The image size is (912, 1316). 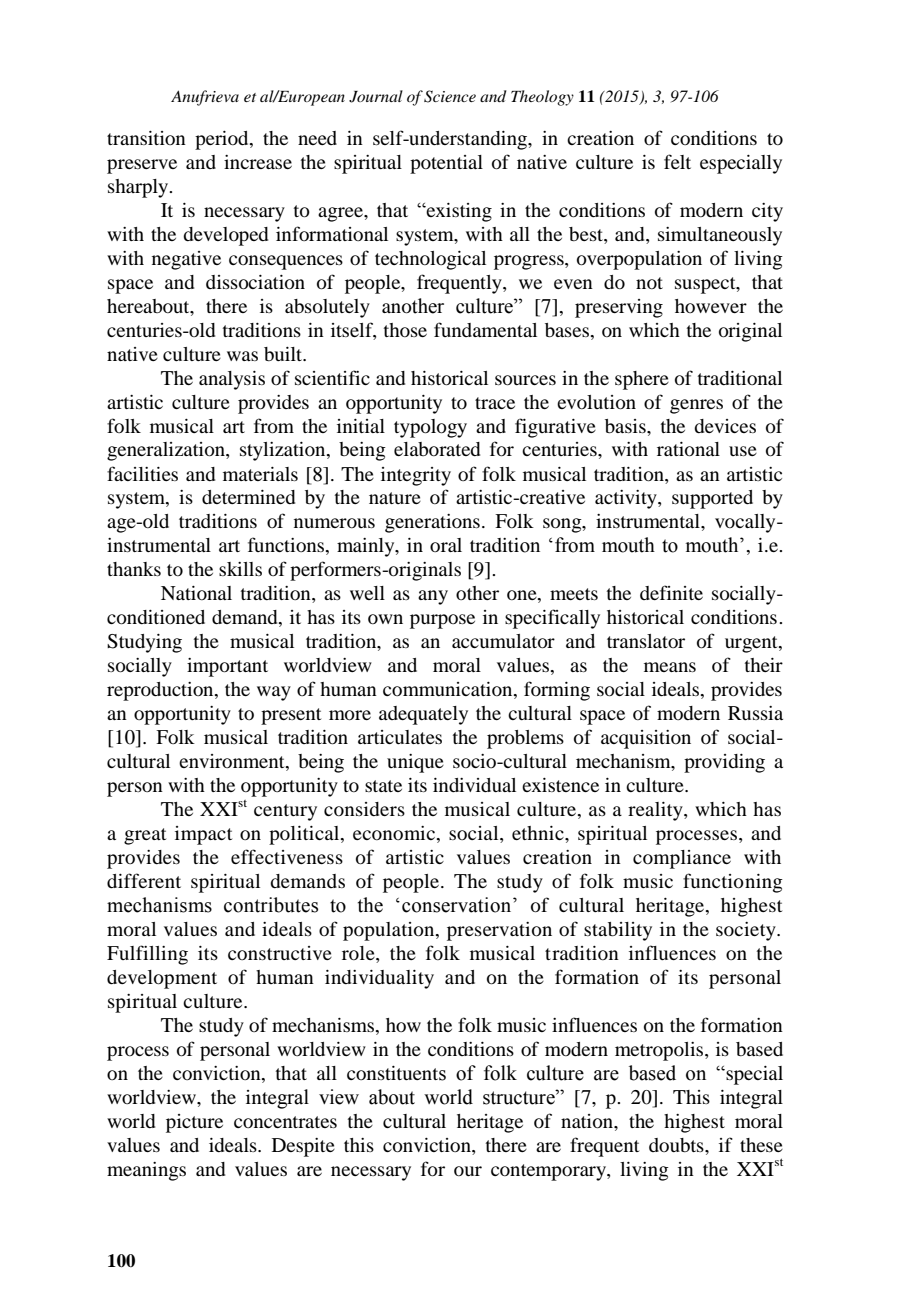 What do you see at coordinates (232, 380) in the screenshot?
I see `analysis` at bounding box center [232, 380].
